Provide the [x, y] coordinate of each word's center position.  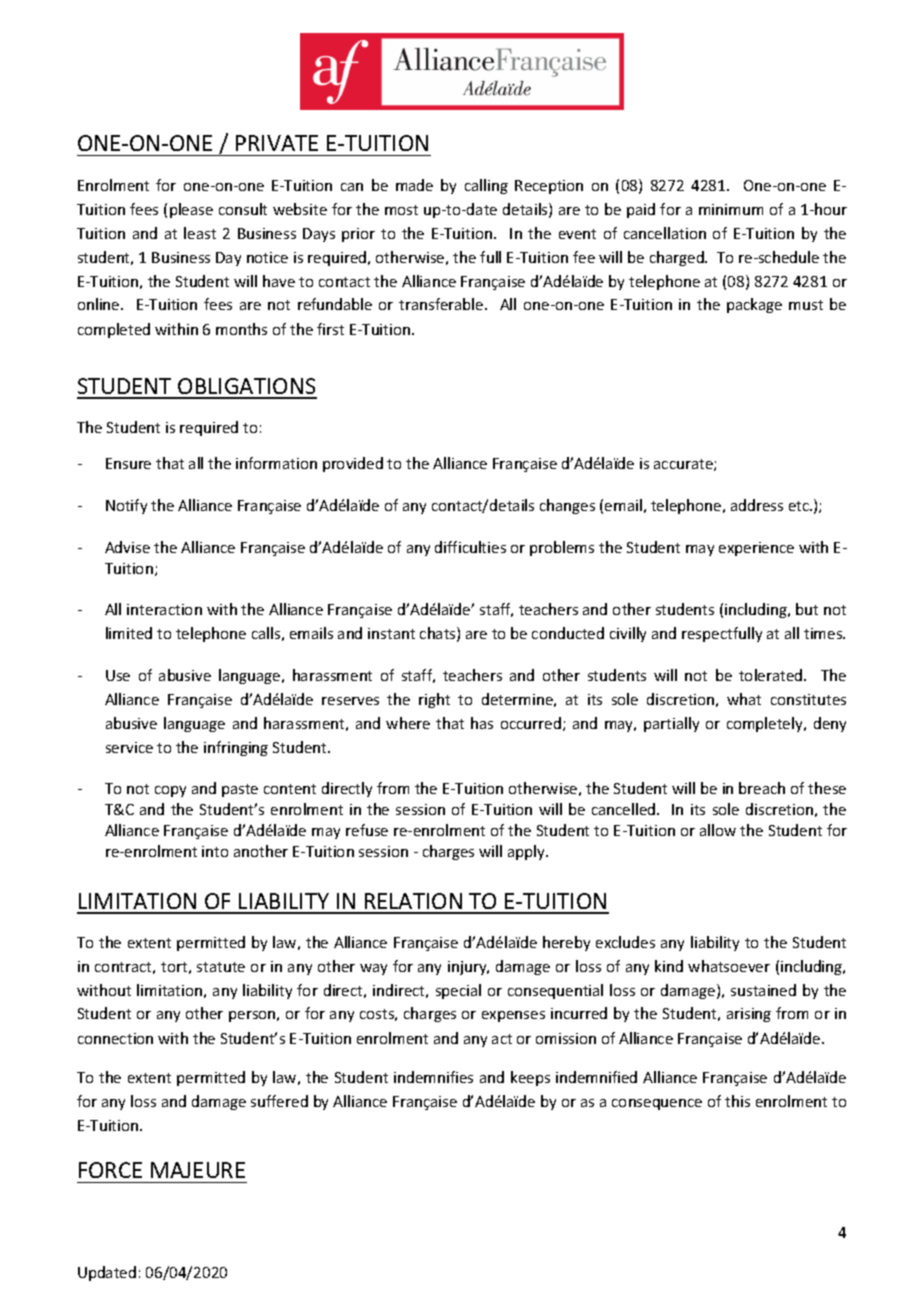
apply [527, 852]
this [737, 1101]
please [191, 210]
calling [486, 186]
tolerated [772, 675]
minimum [731, 209]
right [434, 700]
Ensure [128, 463]
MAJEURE [198, 1170]
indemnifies [433, 1077]
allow [718, 830]
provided [353, 464]
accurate [684, 465]
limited [129, 633]
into [215, 851]
